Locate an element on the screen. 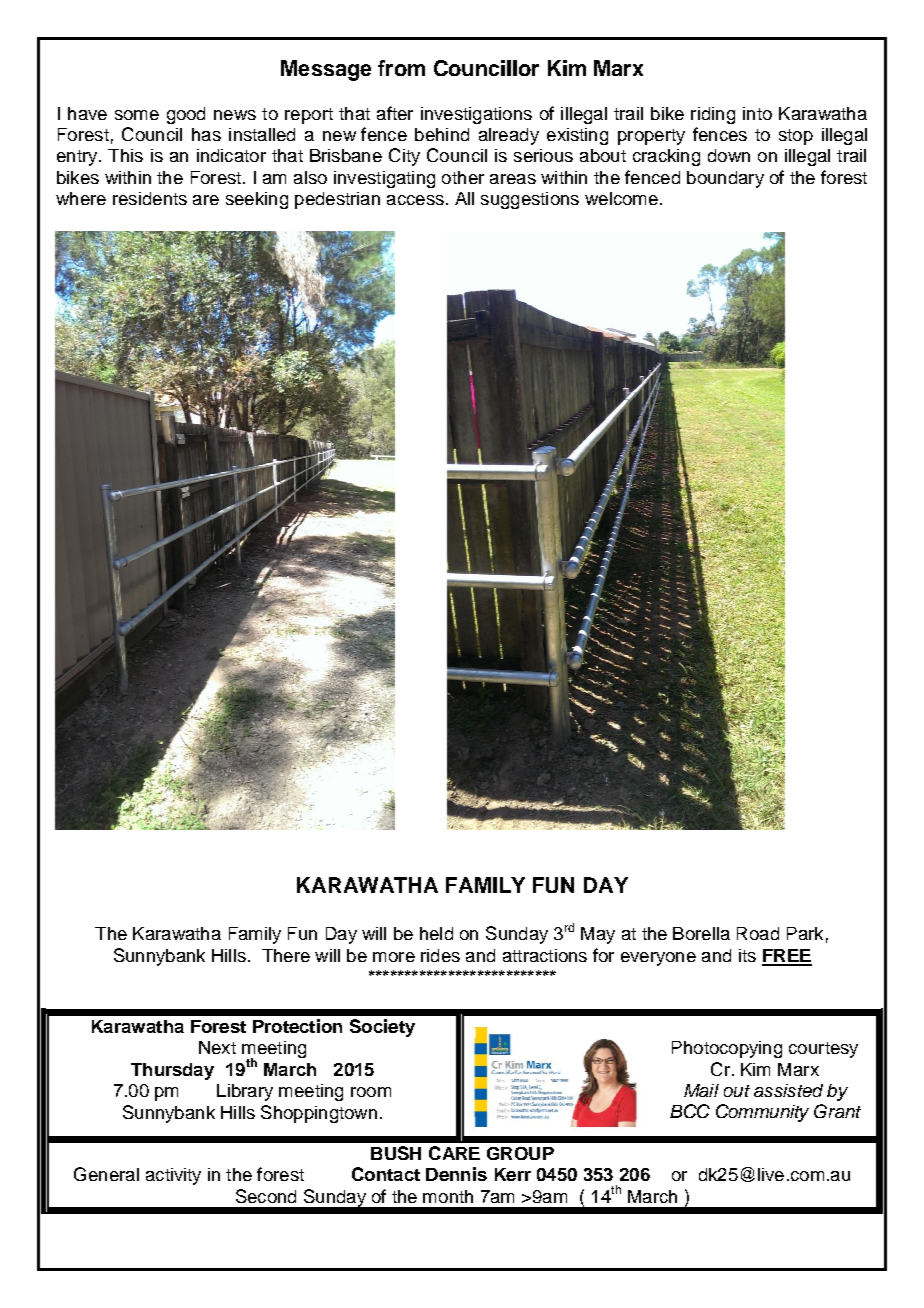  activity is located at coordinates (173, 1176).
